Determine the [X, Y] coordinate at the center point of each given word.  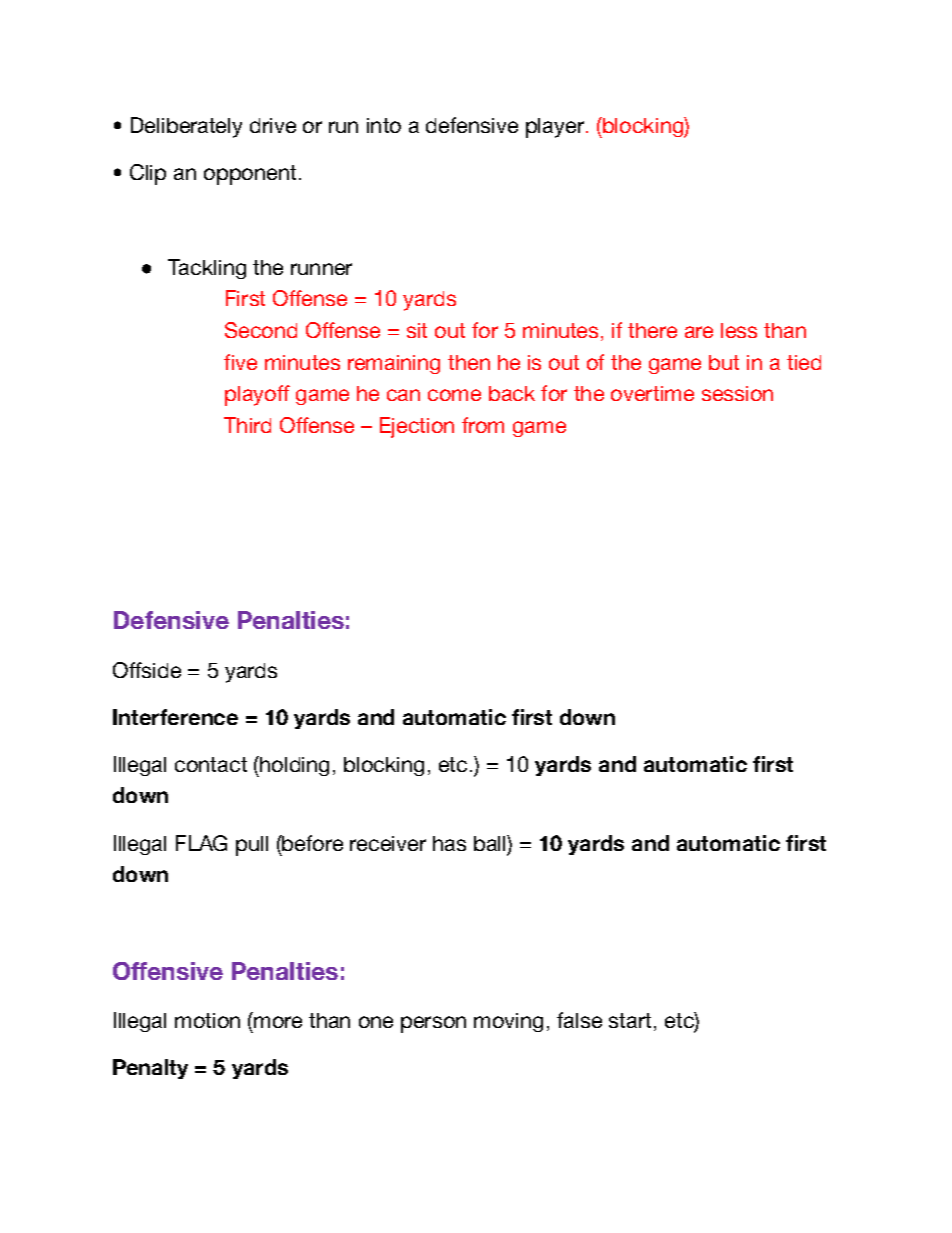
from [483, 425]
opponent [250, 175]
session [737, 393]
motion [207, 1020]
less [739, 330]
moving [508, 1022]
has [449, 843]
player [555, 128]
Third [247, 425]
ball [491, 843]
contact [211, 764]
